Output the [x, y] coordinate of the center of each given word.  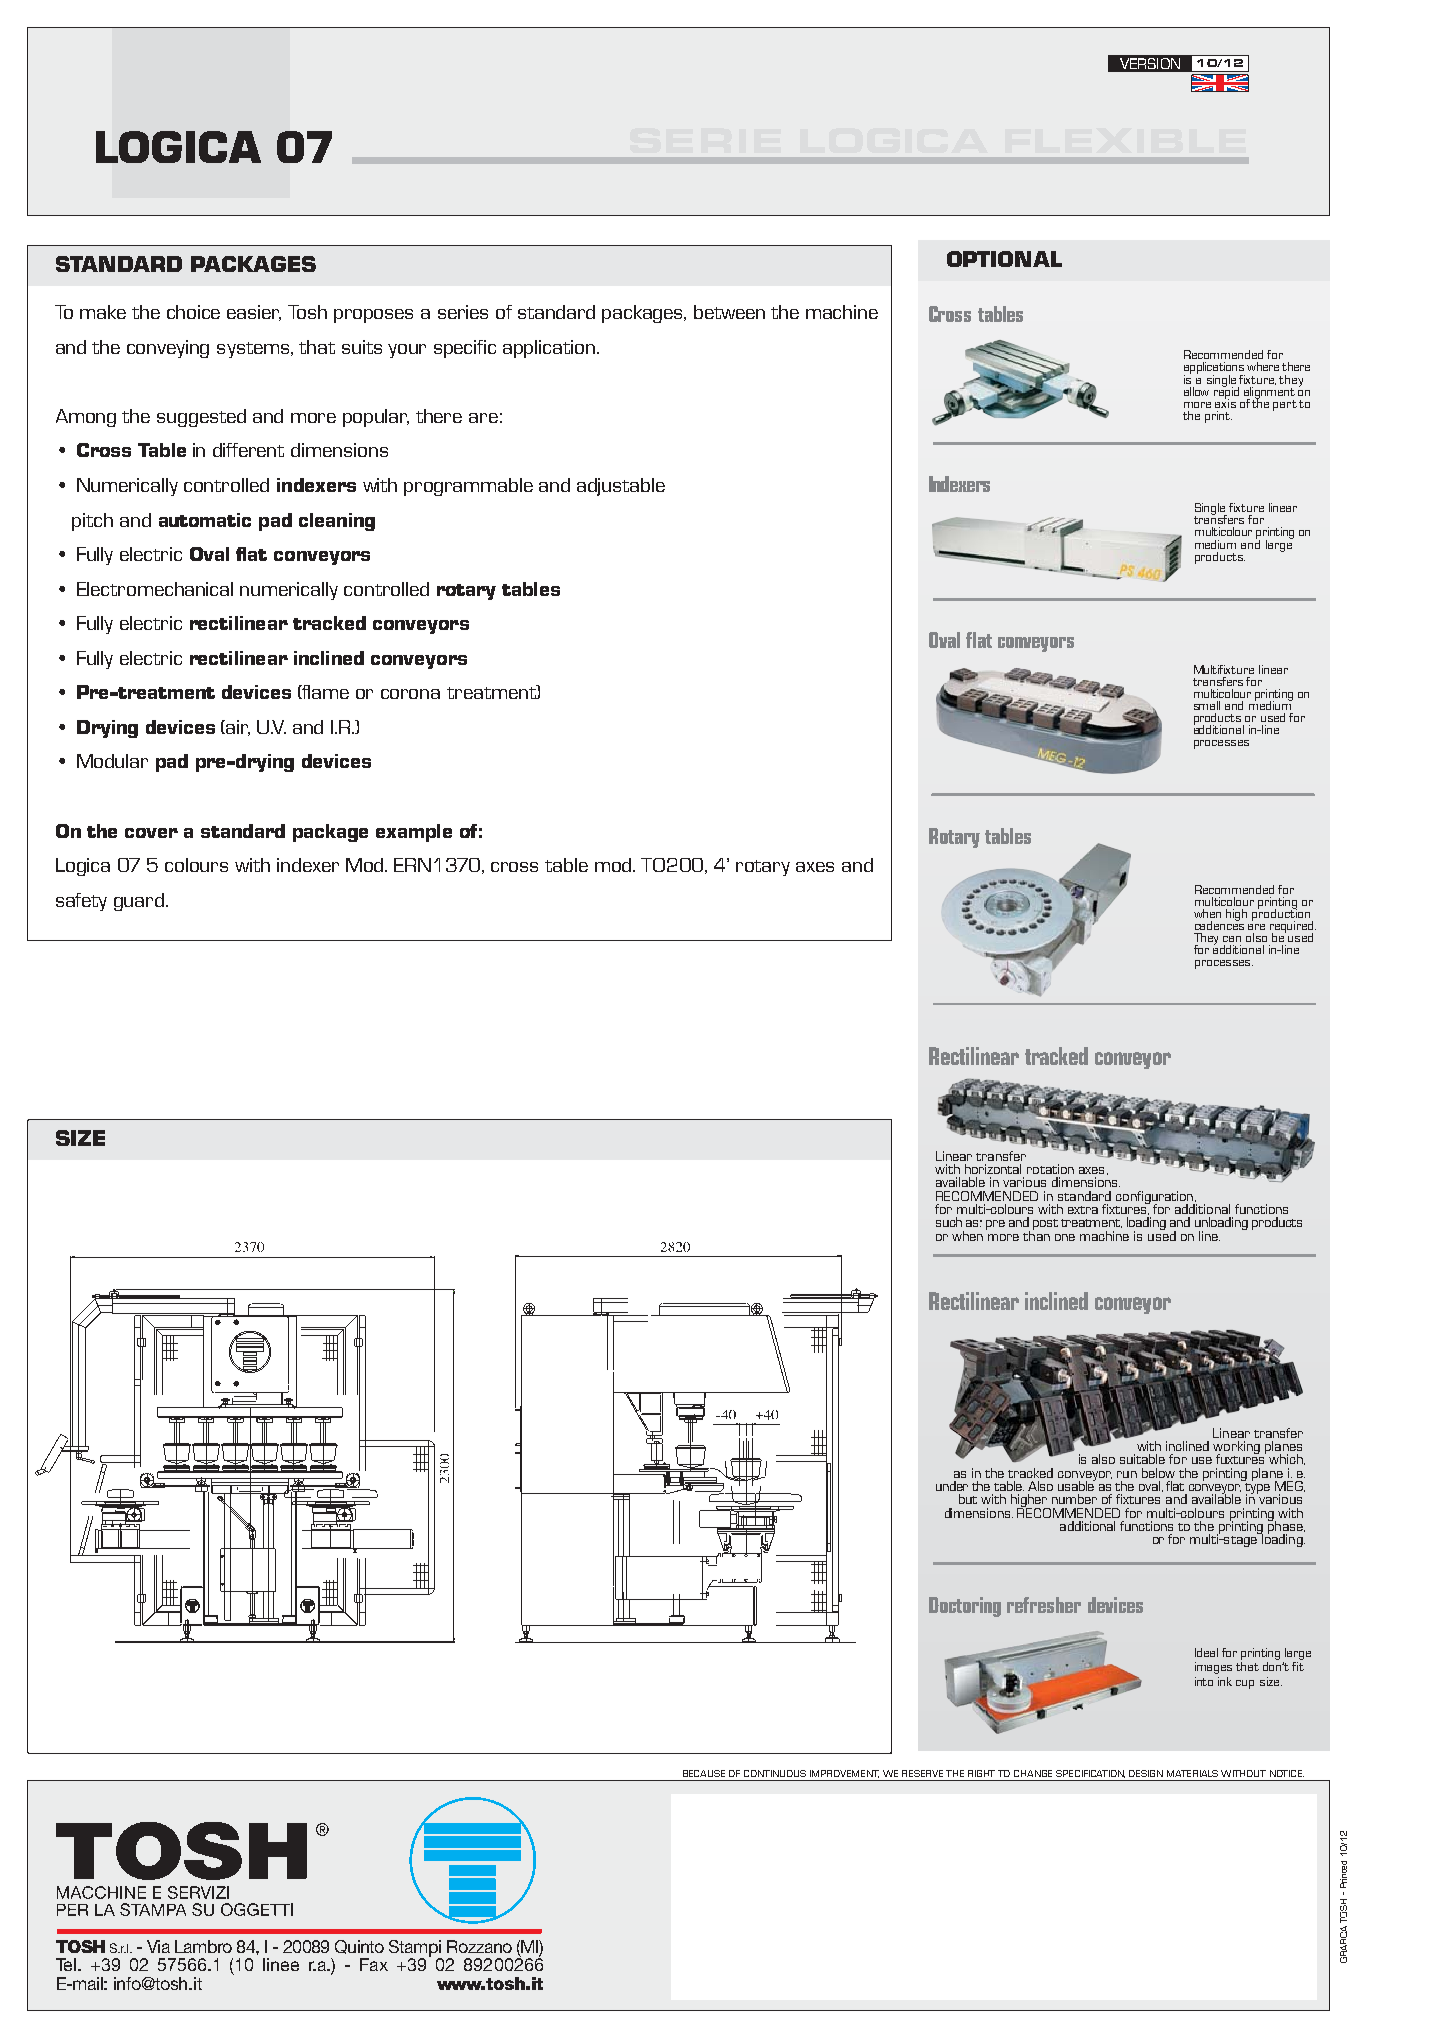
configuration [1155, 1198]
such [949, 1222]
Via [158, 1946]
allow [1196, 391]
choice [193, 312]
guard [139, 902]
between [729, 312]
